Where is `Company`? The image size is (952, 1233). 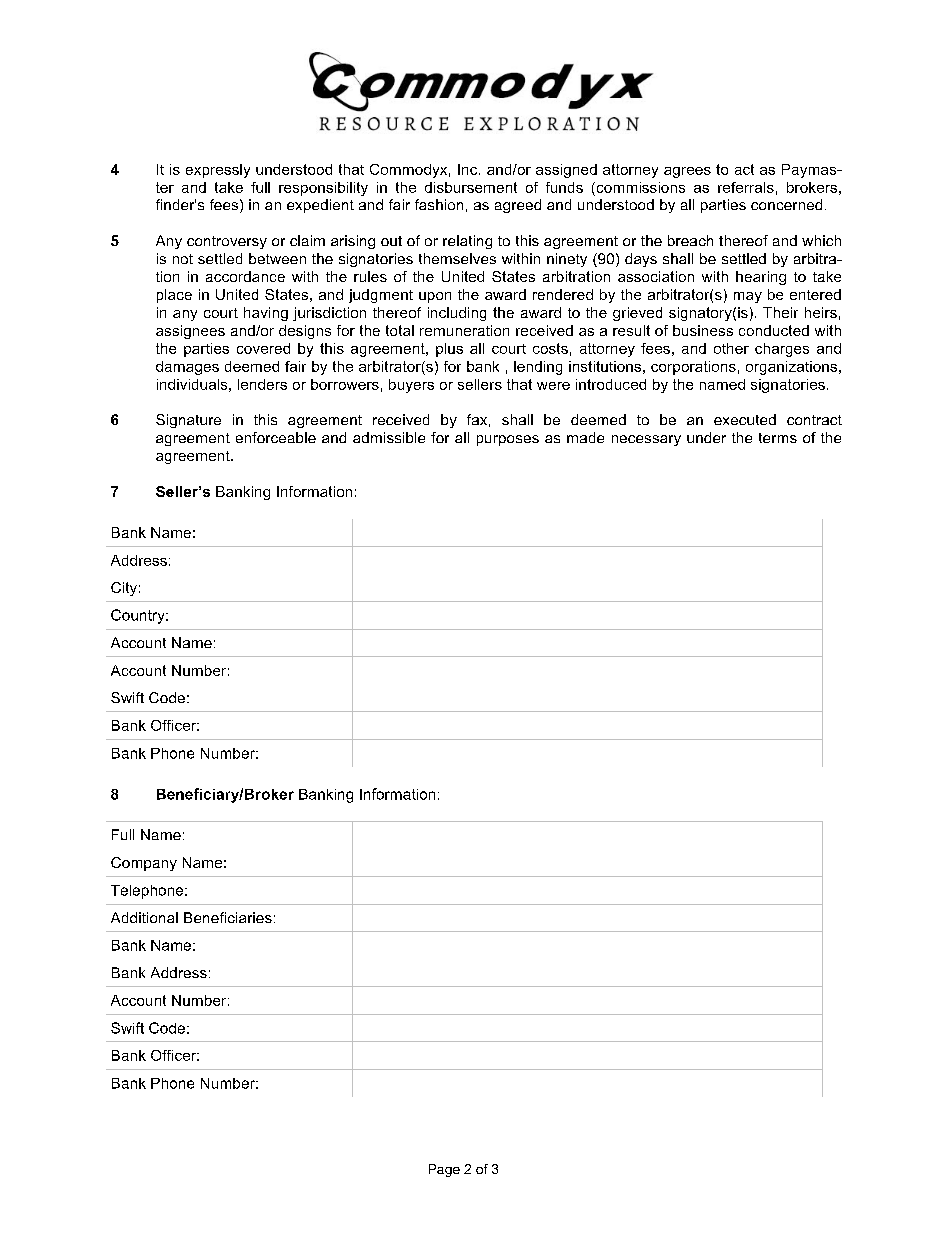
Company is located at coordinates (144, 864).
